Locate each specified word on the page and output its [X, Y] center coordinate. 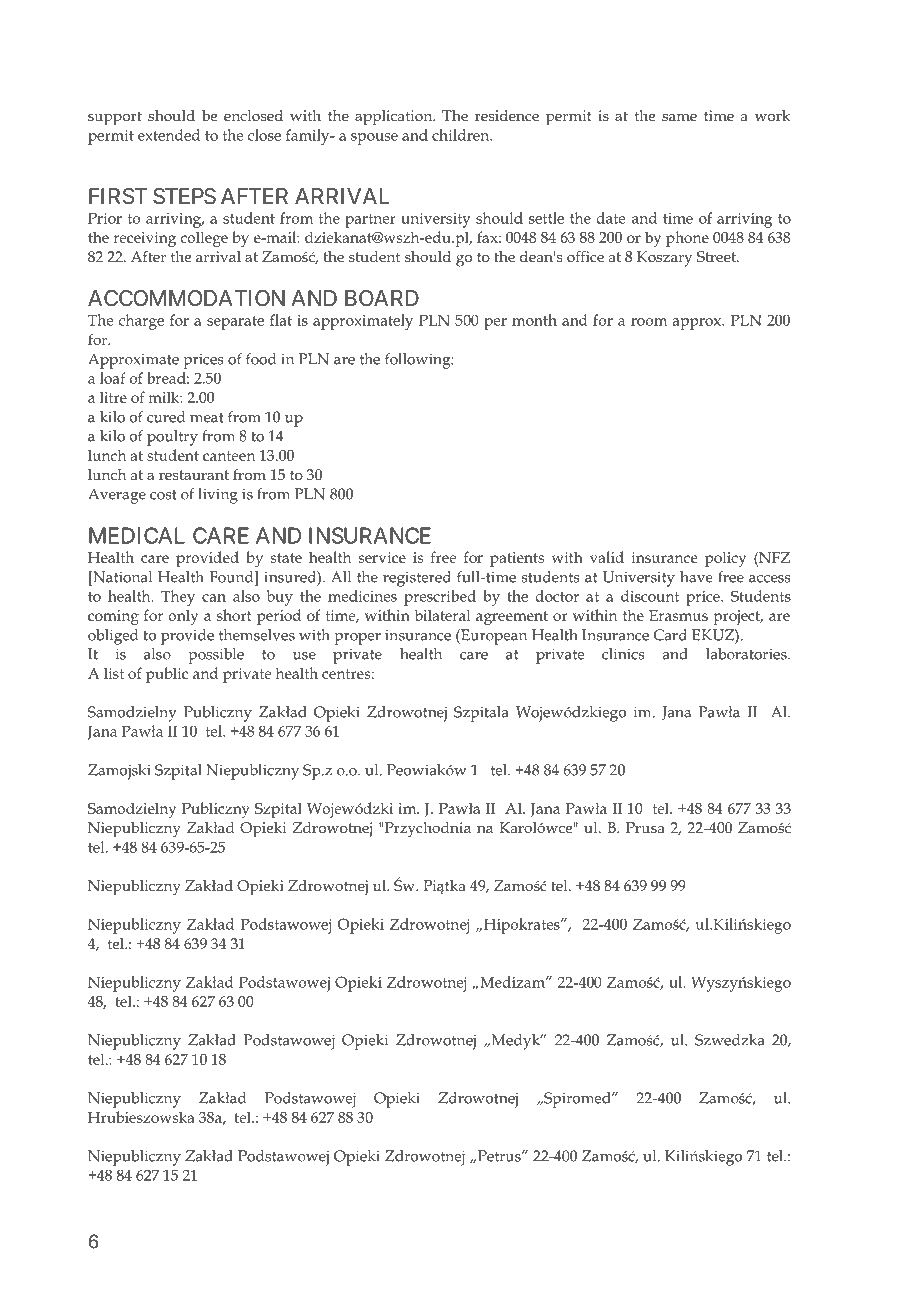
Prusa [645, 827]
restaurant [194, 475]
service [382, 557]
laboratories [747, 654]
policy [725, 559]
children [462, 135]
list [114, 673]
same [679, 117]
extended [169, 135]
